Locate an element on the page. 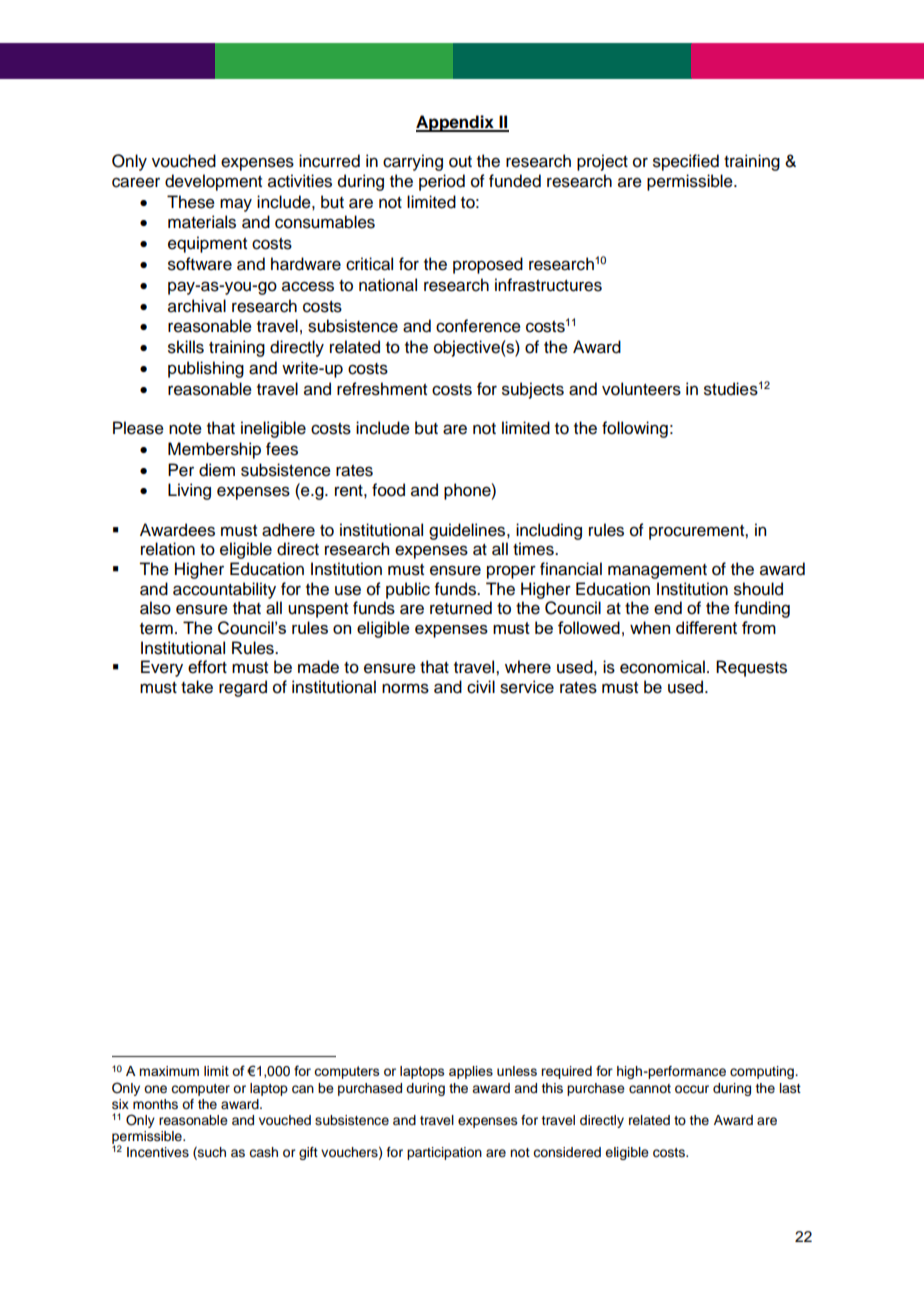 The height and width of the page is (1307, 924). applies is located at coordinates (471, 1072).
